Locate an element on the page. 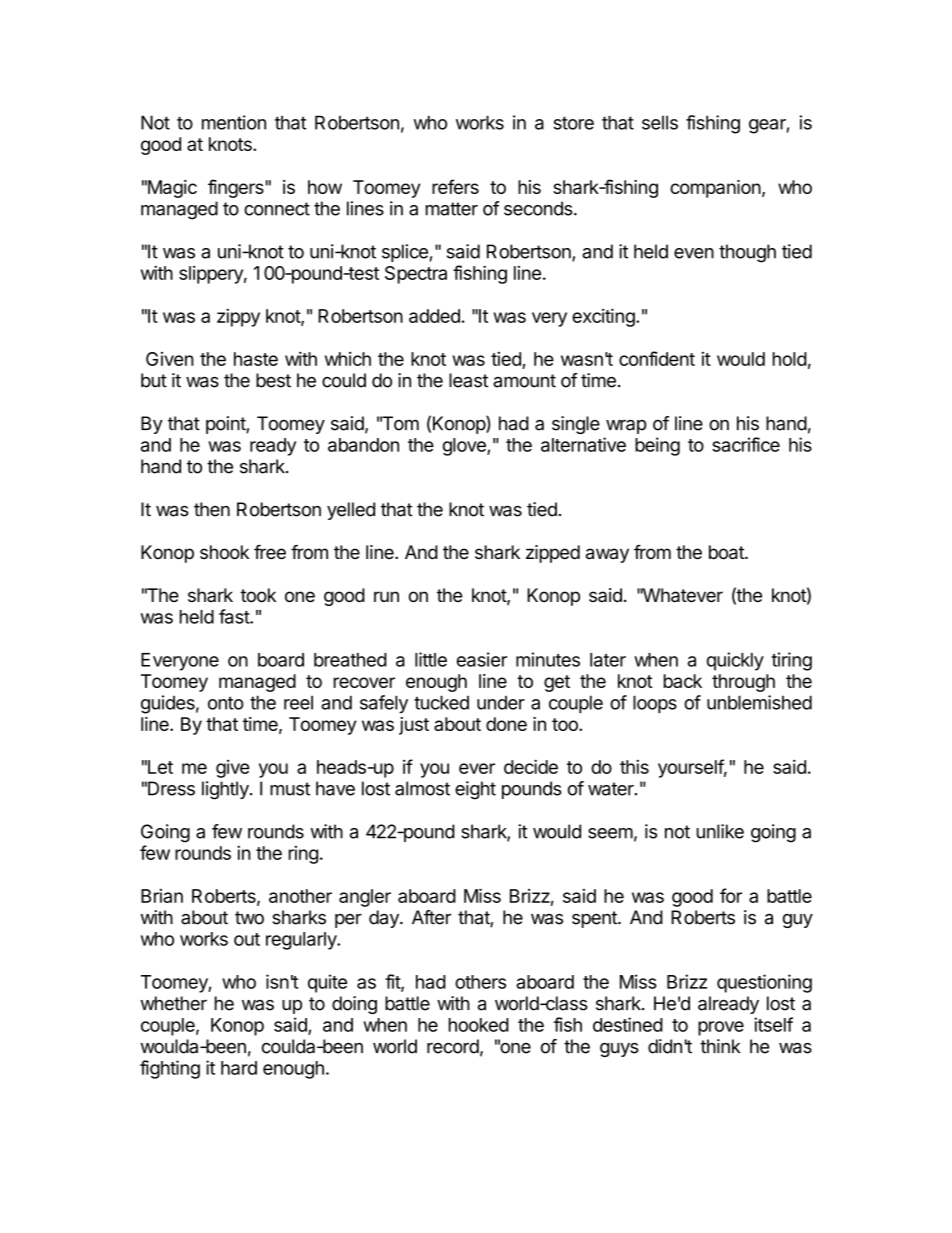 This image has width=952, height=1233. companion is located at coordinates (715, 189).
